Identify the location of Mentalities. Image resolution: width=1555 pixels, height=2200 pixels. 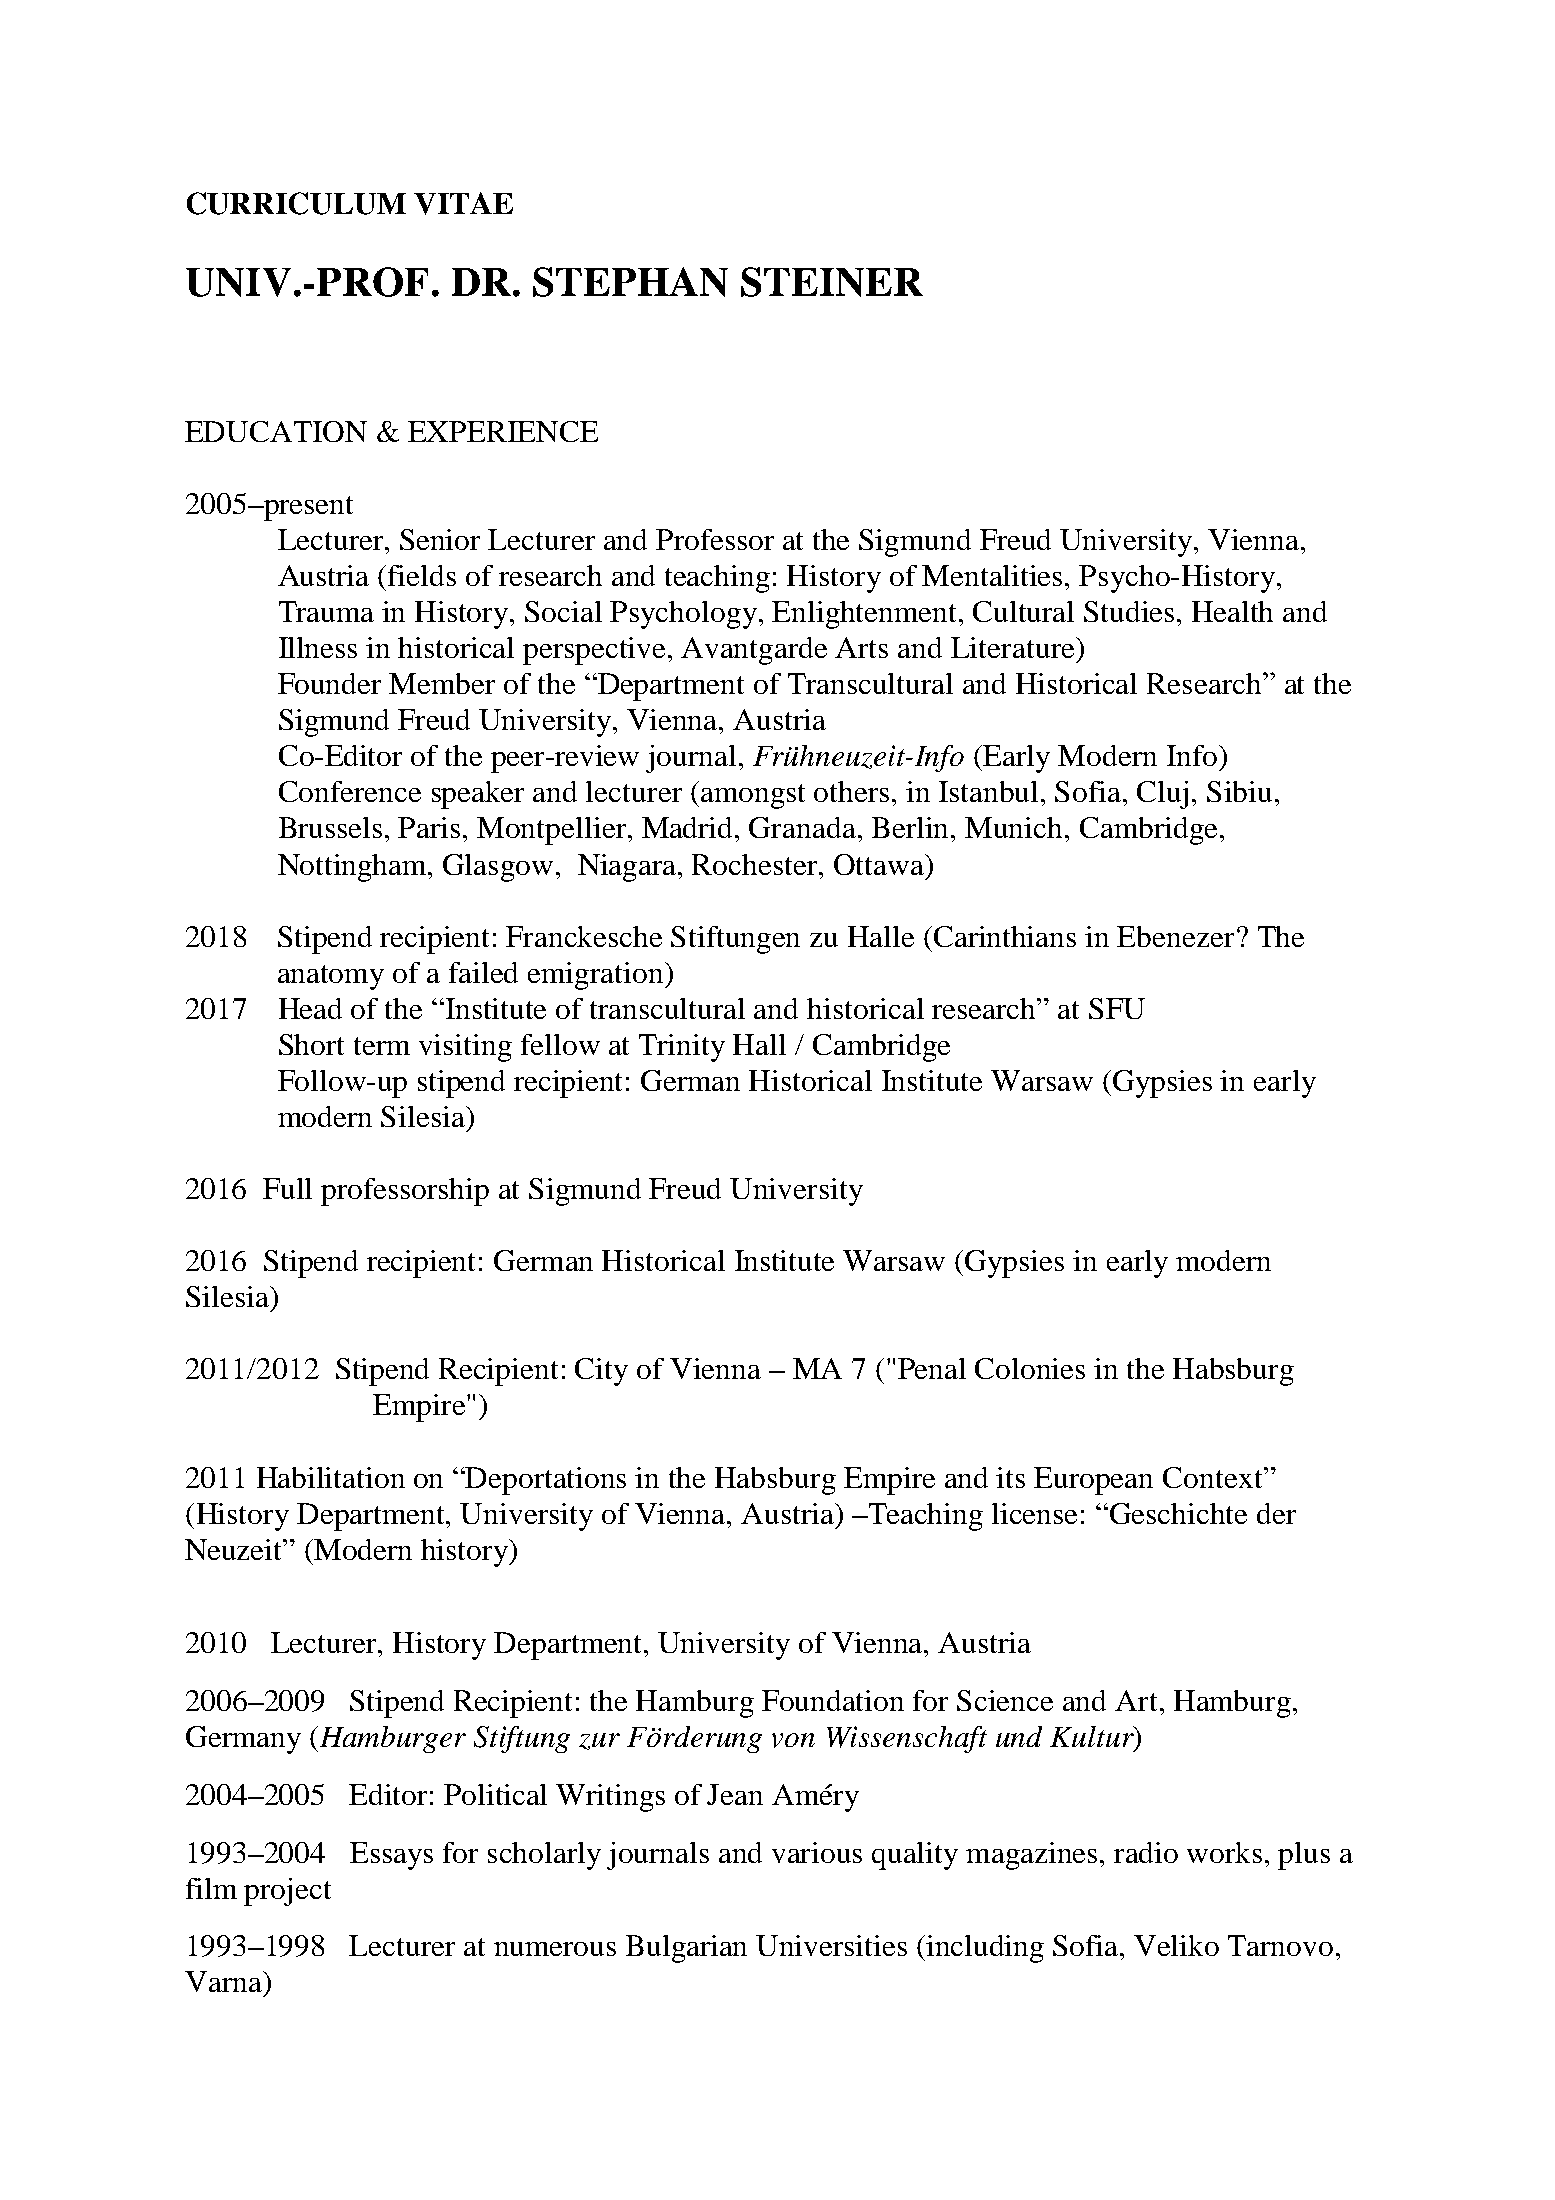
(994, 575).
